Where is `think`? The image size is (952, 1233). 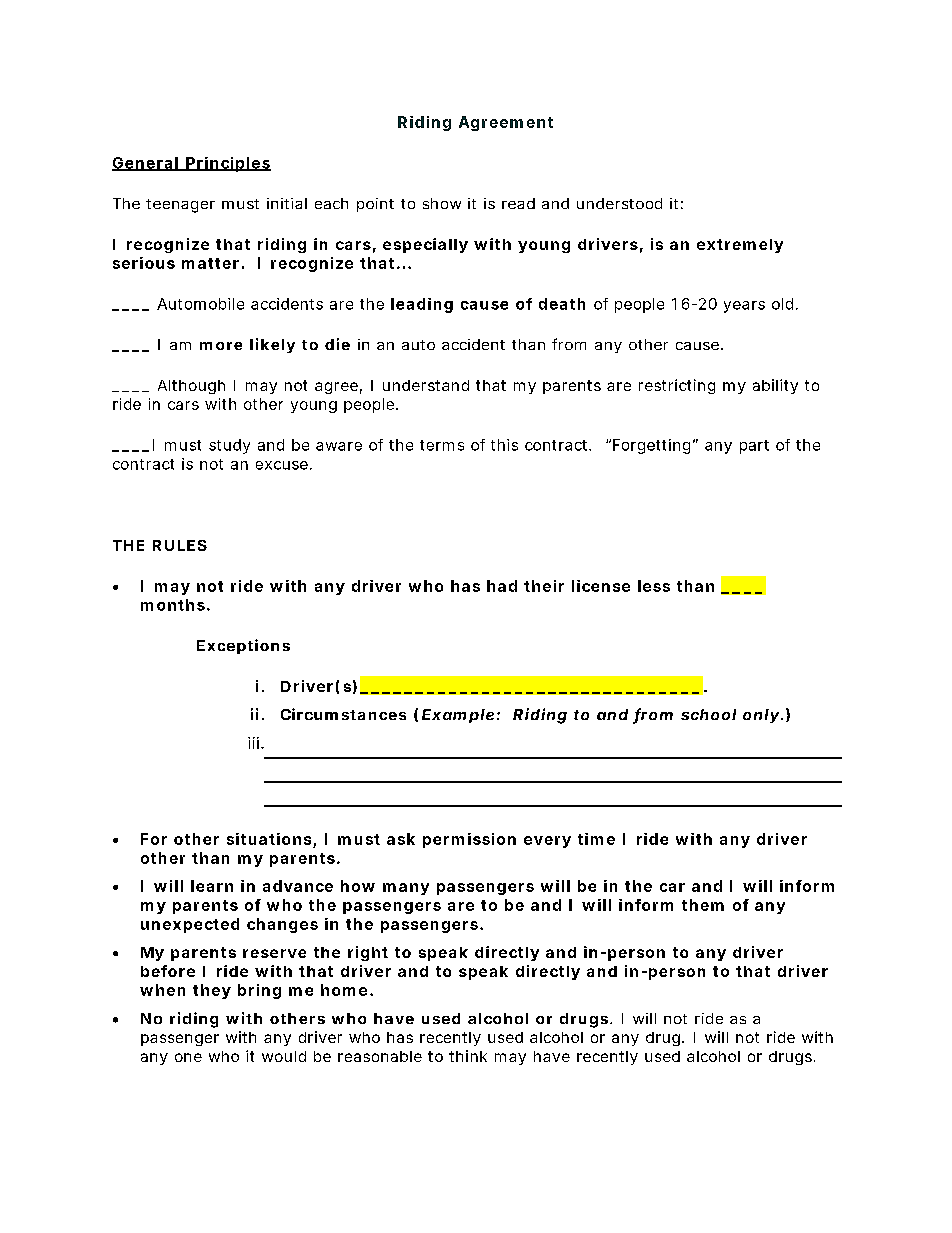 think is located at coordinates (468, 1056).
